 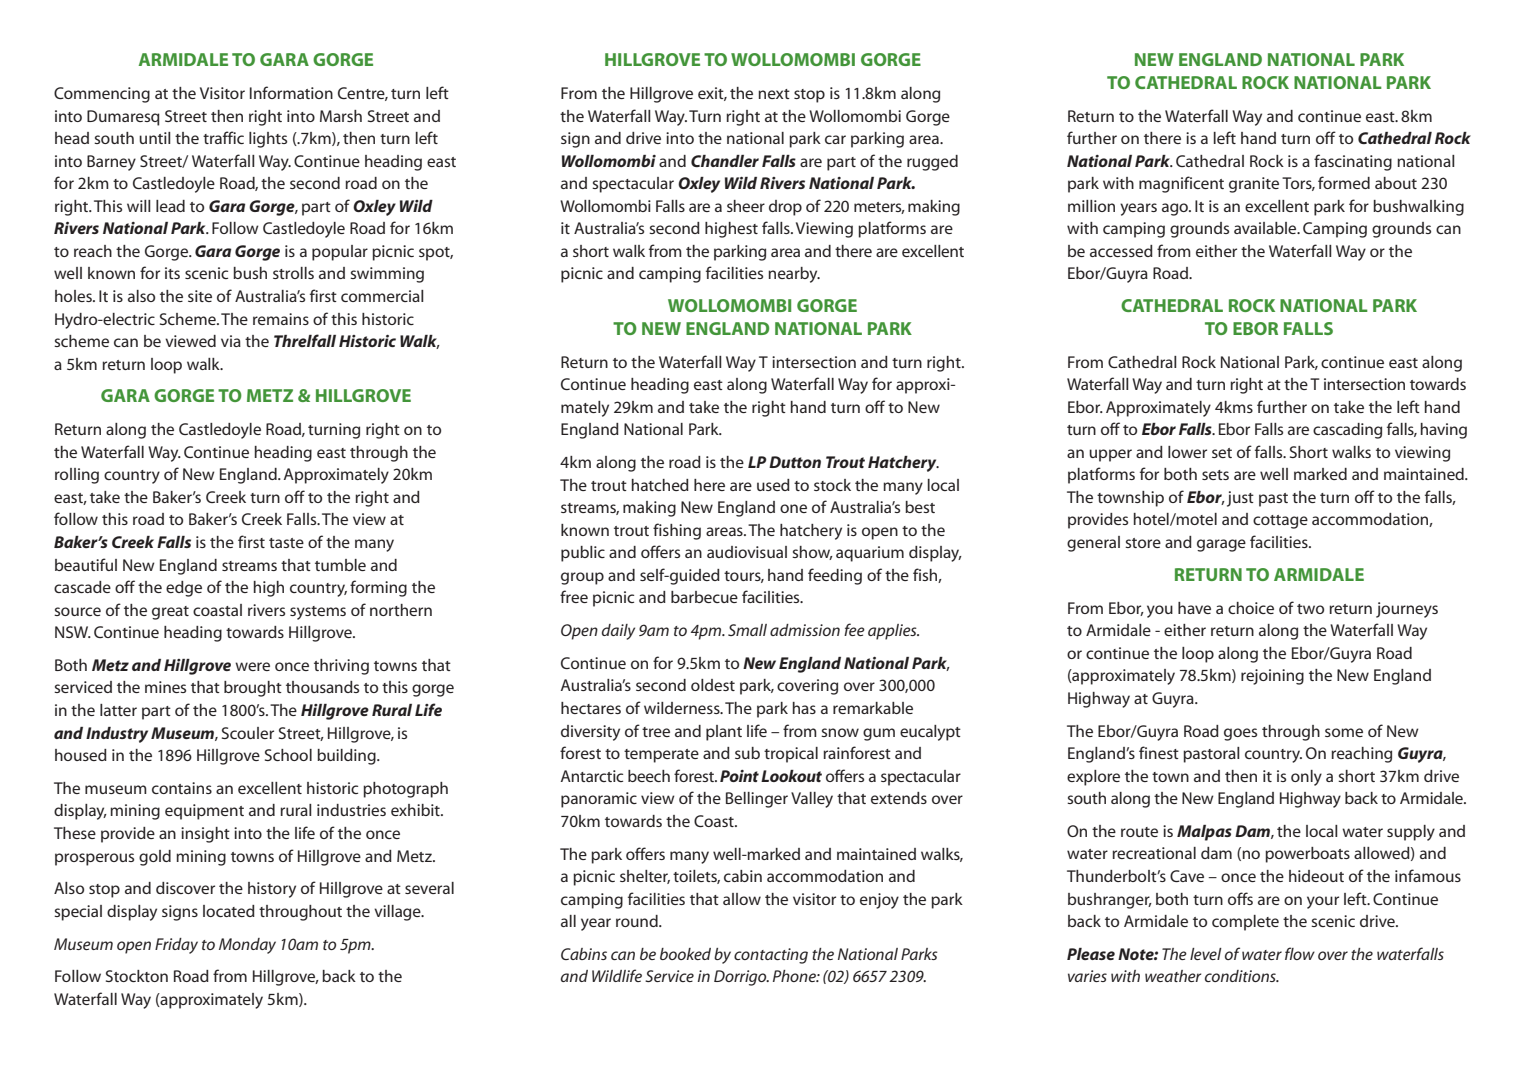 I want to click on rejoining, so click(x=1272, y=677).
